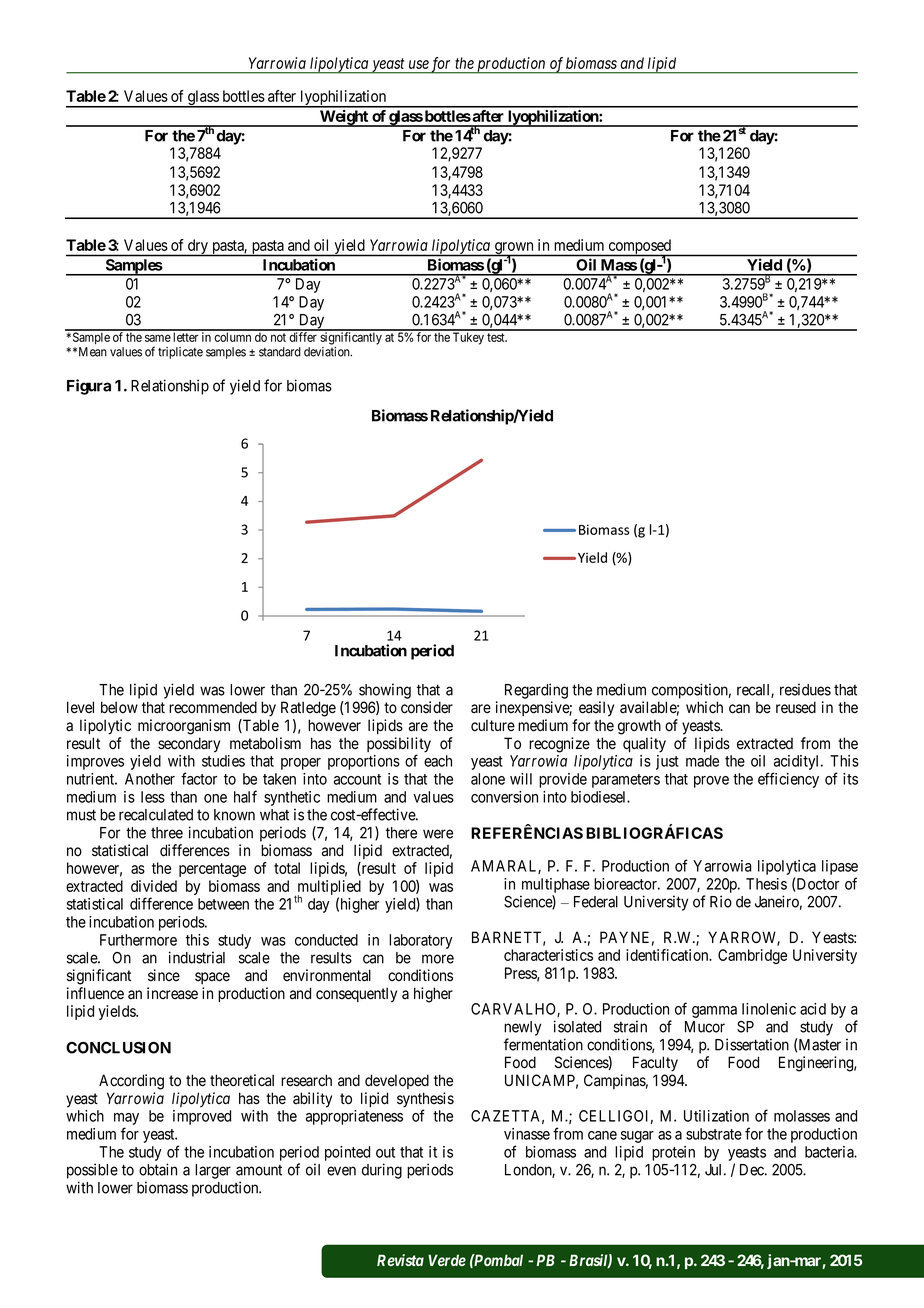  Describe the element at coordinates (344, 118) in the document. I see `Weight` at that location.
